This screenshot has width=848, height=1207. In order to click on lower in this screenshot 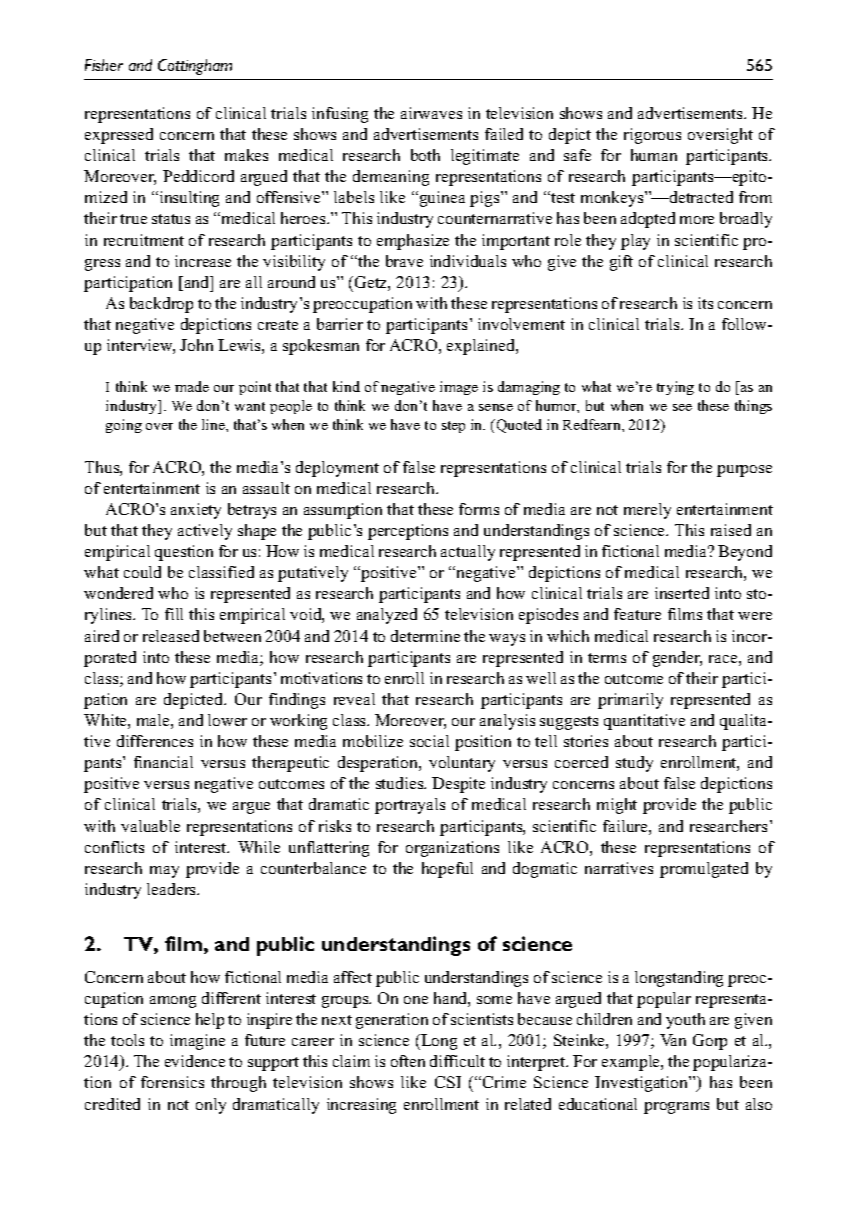, I will do `click(227, 720)`.
